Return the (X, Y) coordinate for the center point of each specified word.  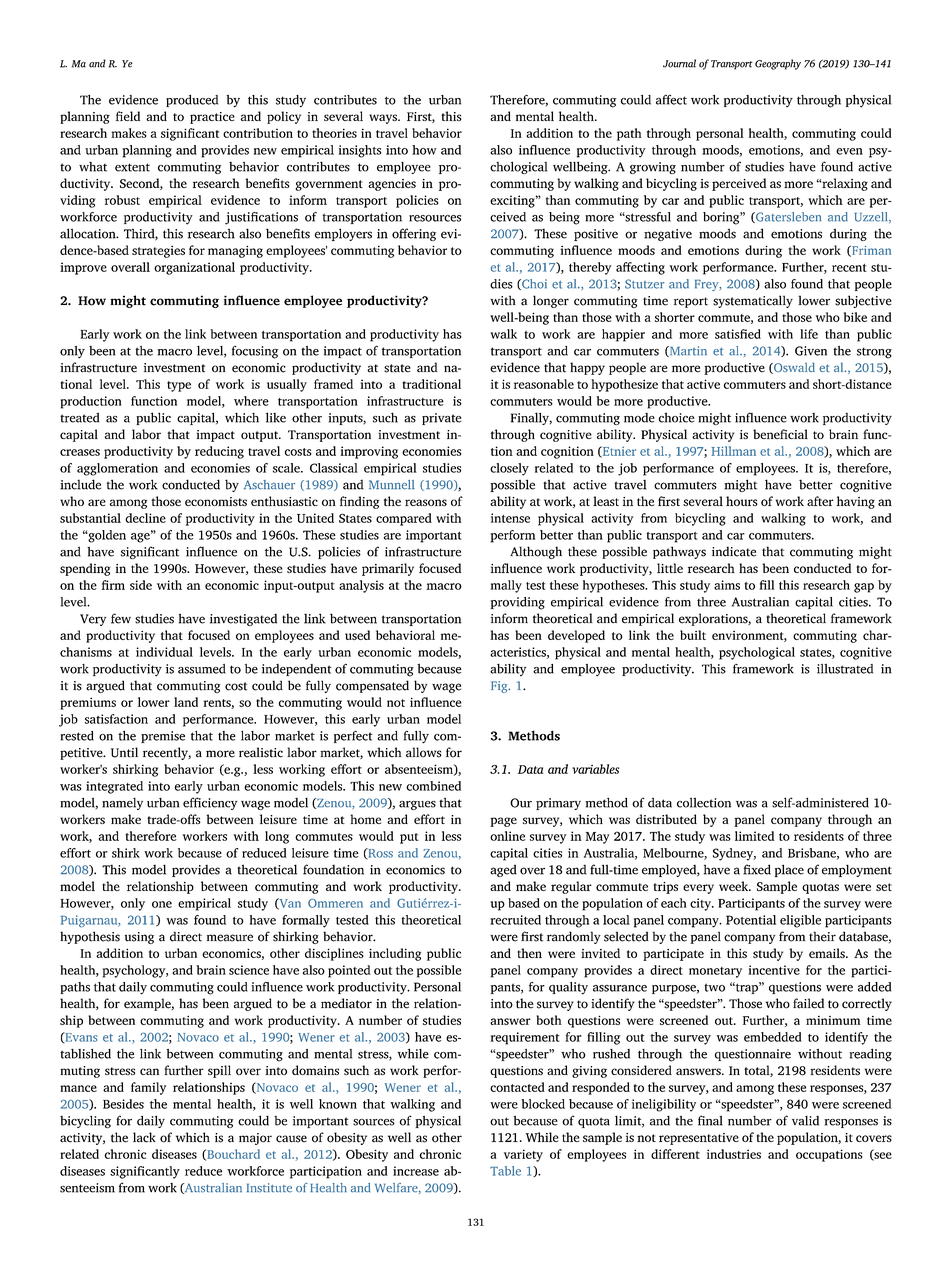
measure (230, 938)
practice (212, 118)
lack (144, 1137)
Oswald (793, 368)
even (849, 151)
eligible (800, 921)
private (442, 419)
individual (164, 652)
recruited (515, 920)
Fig (500, 687)
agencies (392, 185)
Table (505, 1171)
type (179, 386)
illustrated (845, 669)
